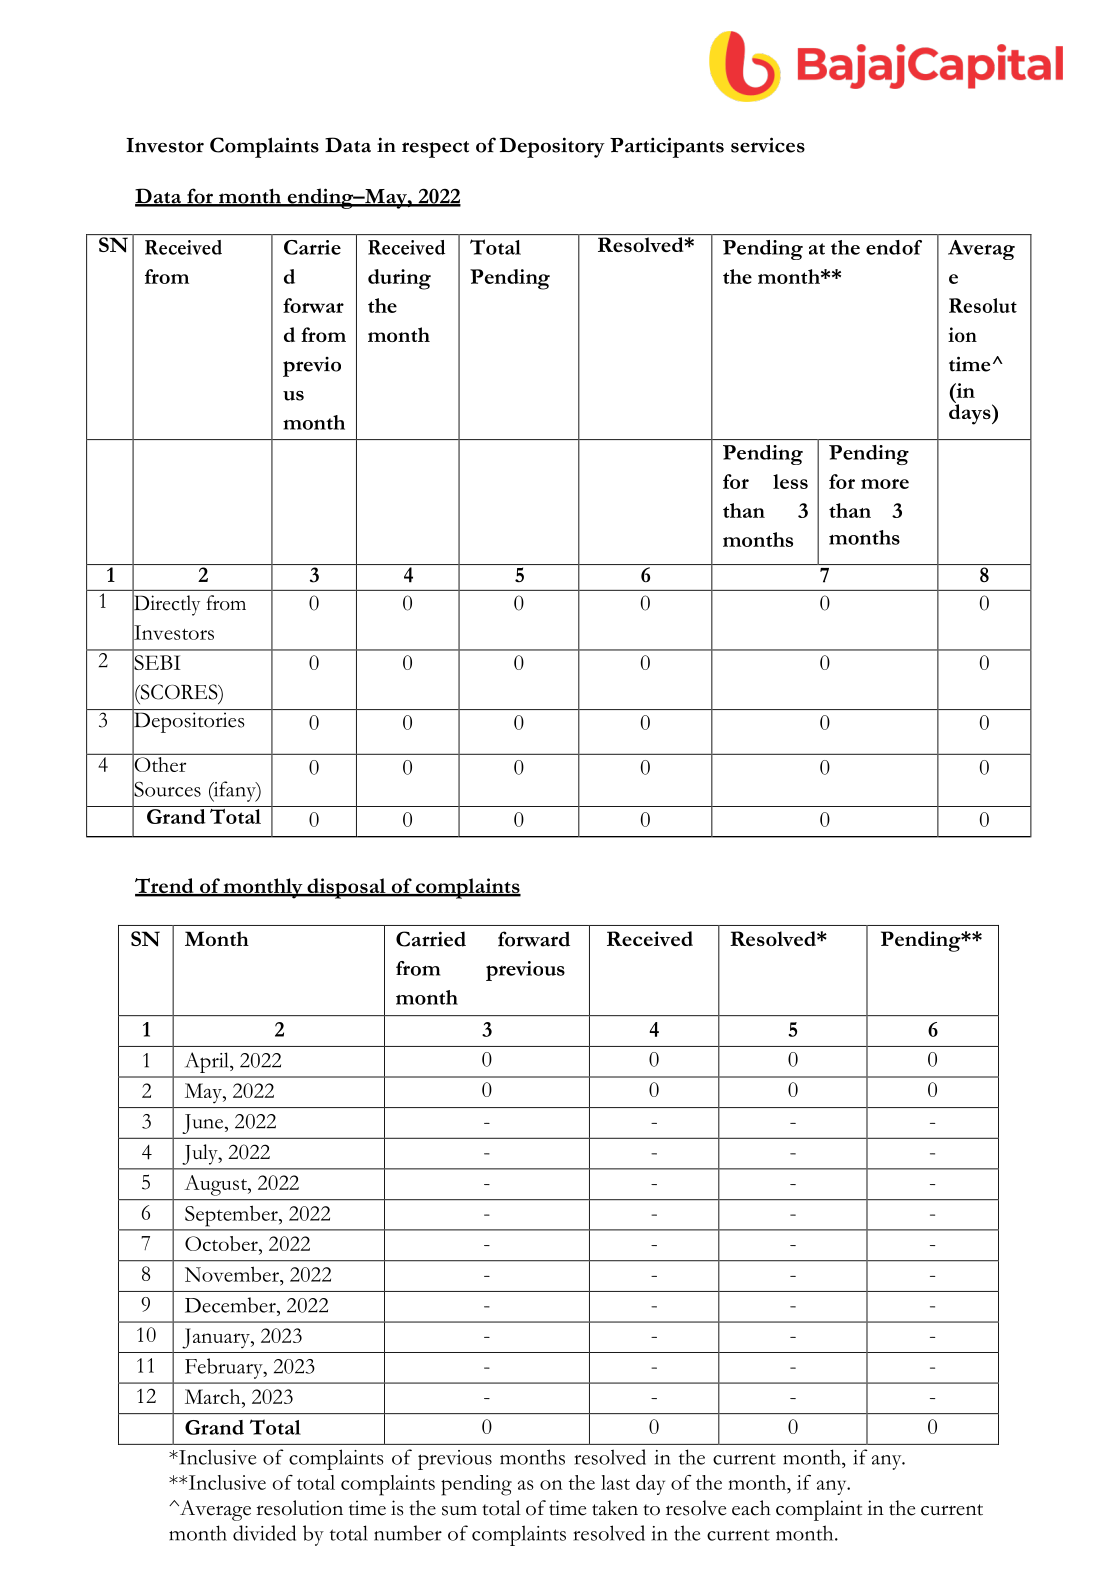 The image size is (1118, 1581). Describe the element at coordinates (768, 145) in the screenshot. I see `services` at that location.
